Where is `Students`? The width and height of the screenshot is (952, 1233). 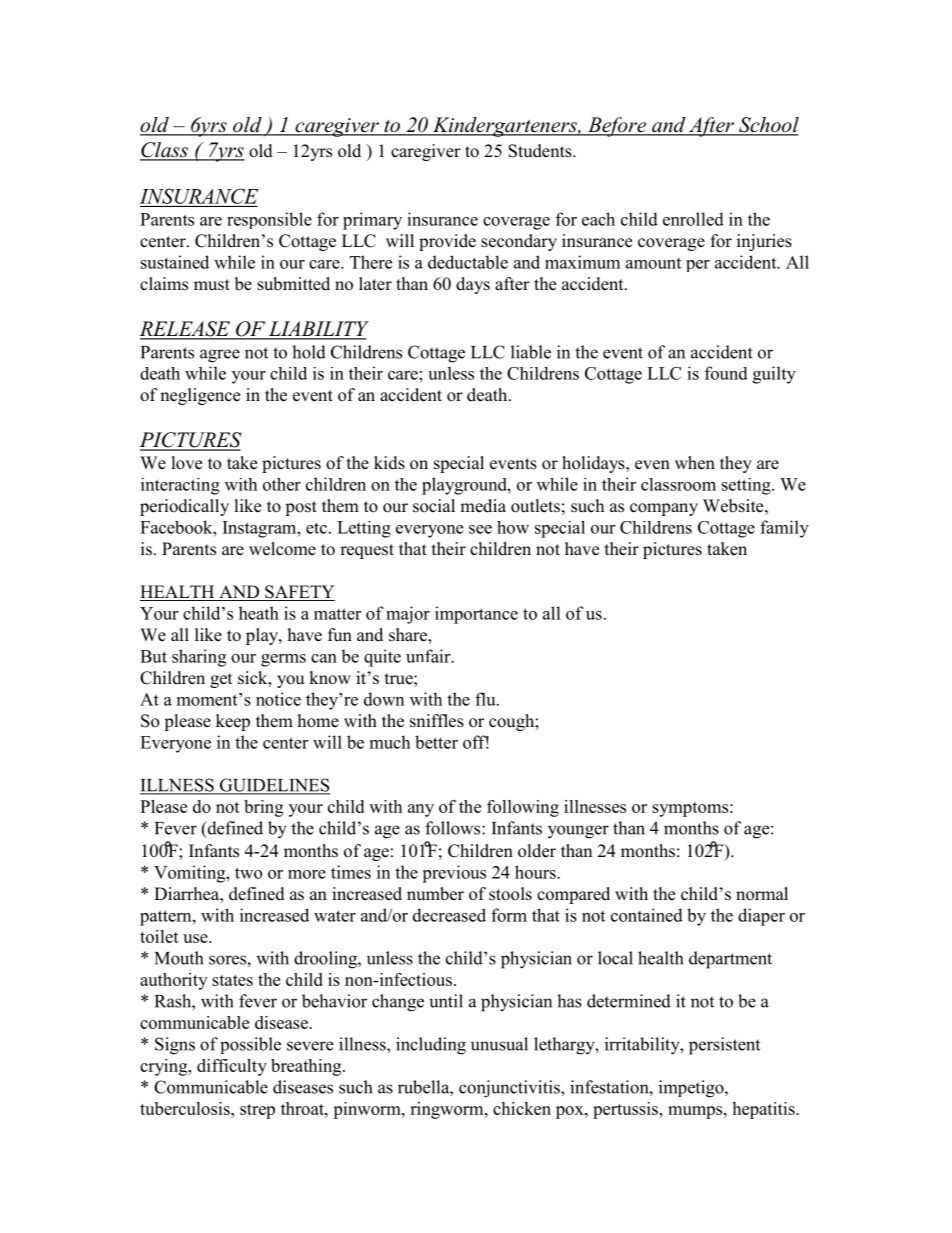 Students is located at coordinates (541, 151).
